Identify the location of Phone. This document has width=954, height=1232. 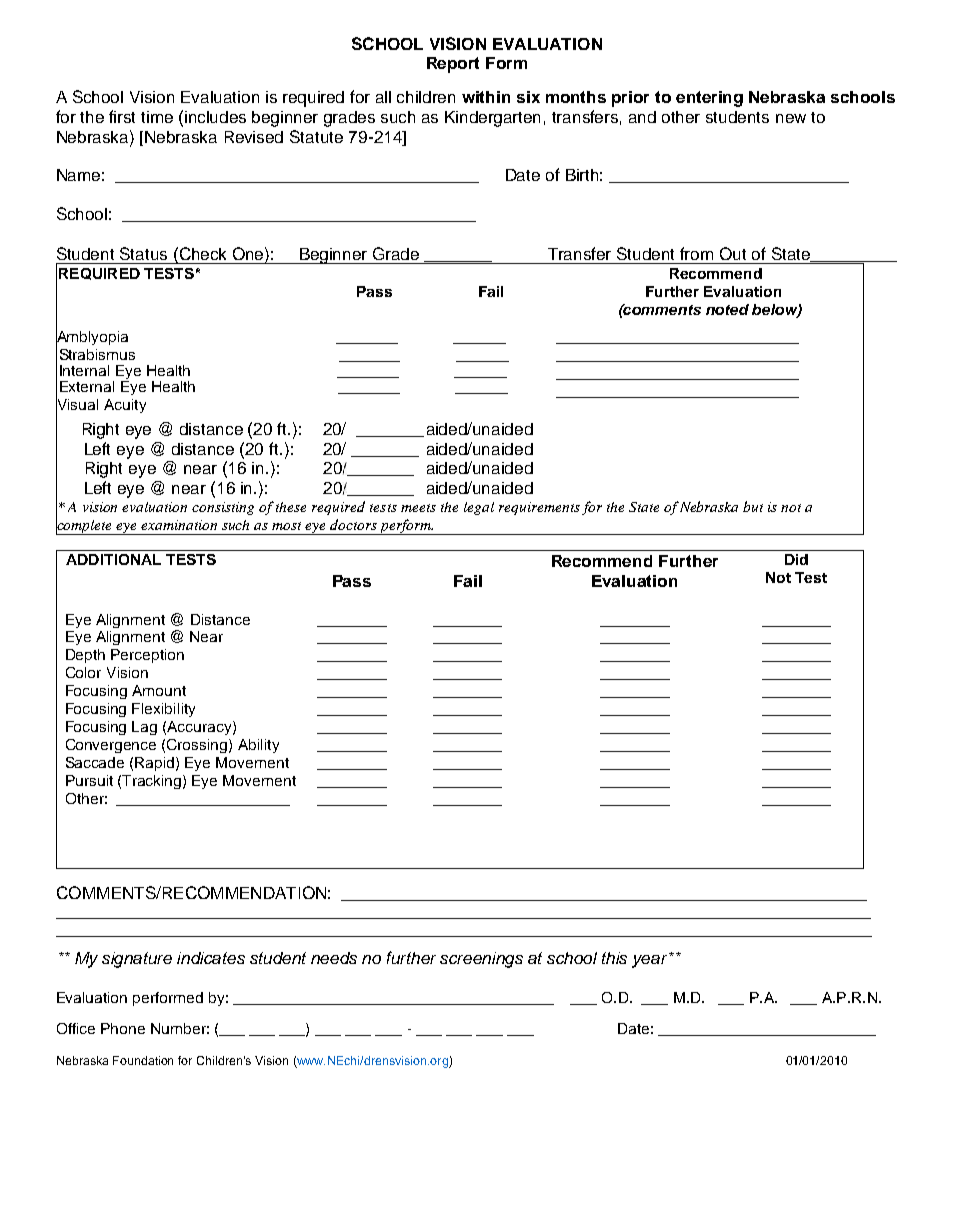
(123, 1028).
